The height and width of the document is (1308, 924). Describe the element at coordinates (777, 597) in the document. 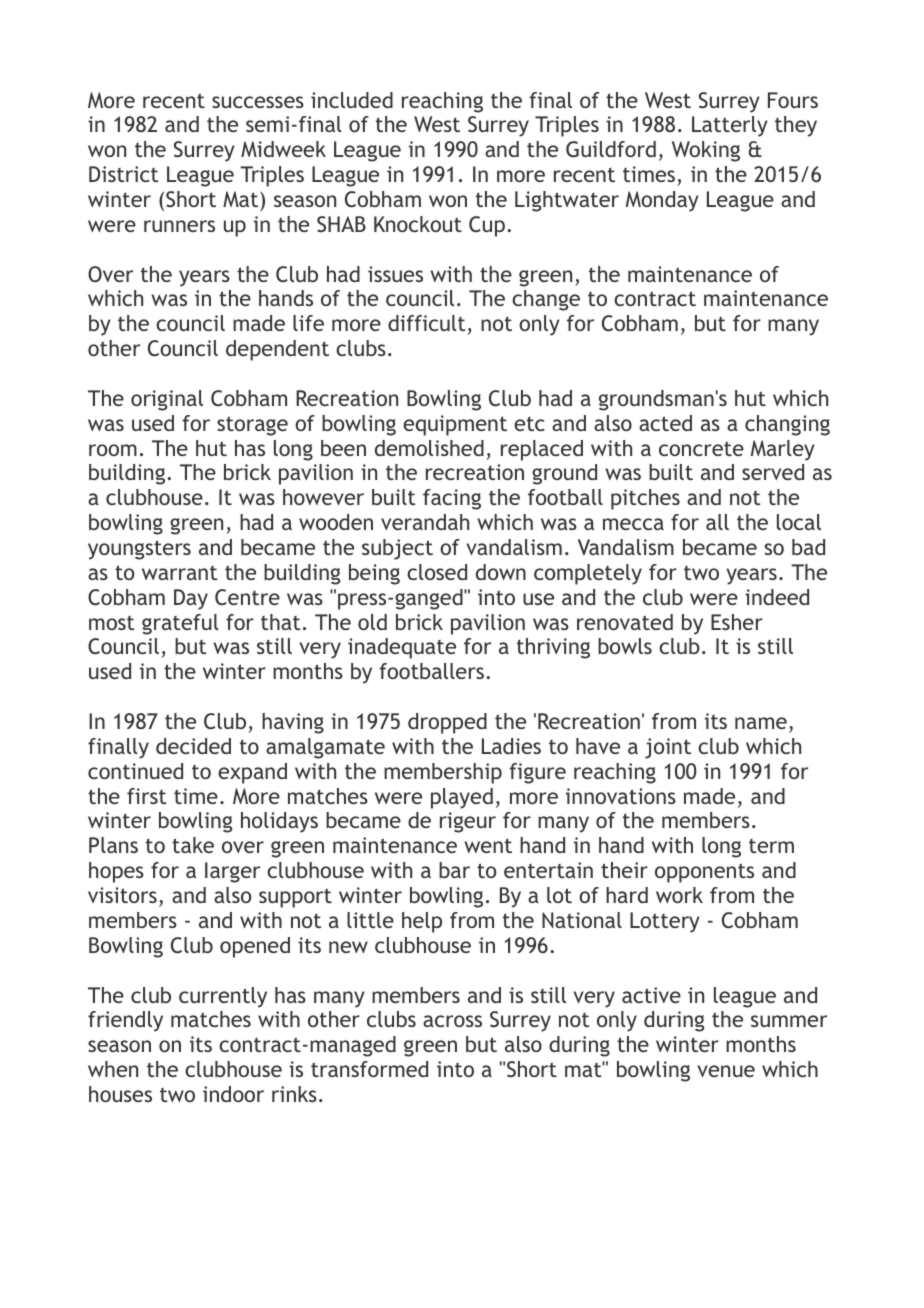

I see `indeed` at that location.
